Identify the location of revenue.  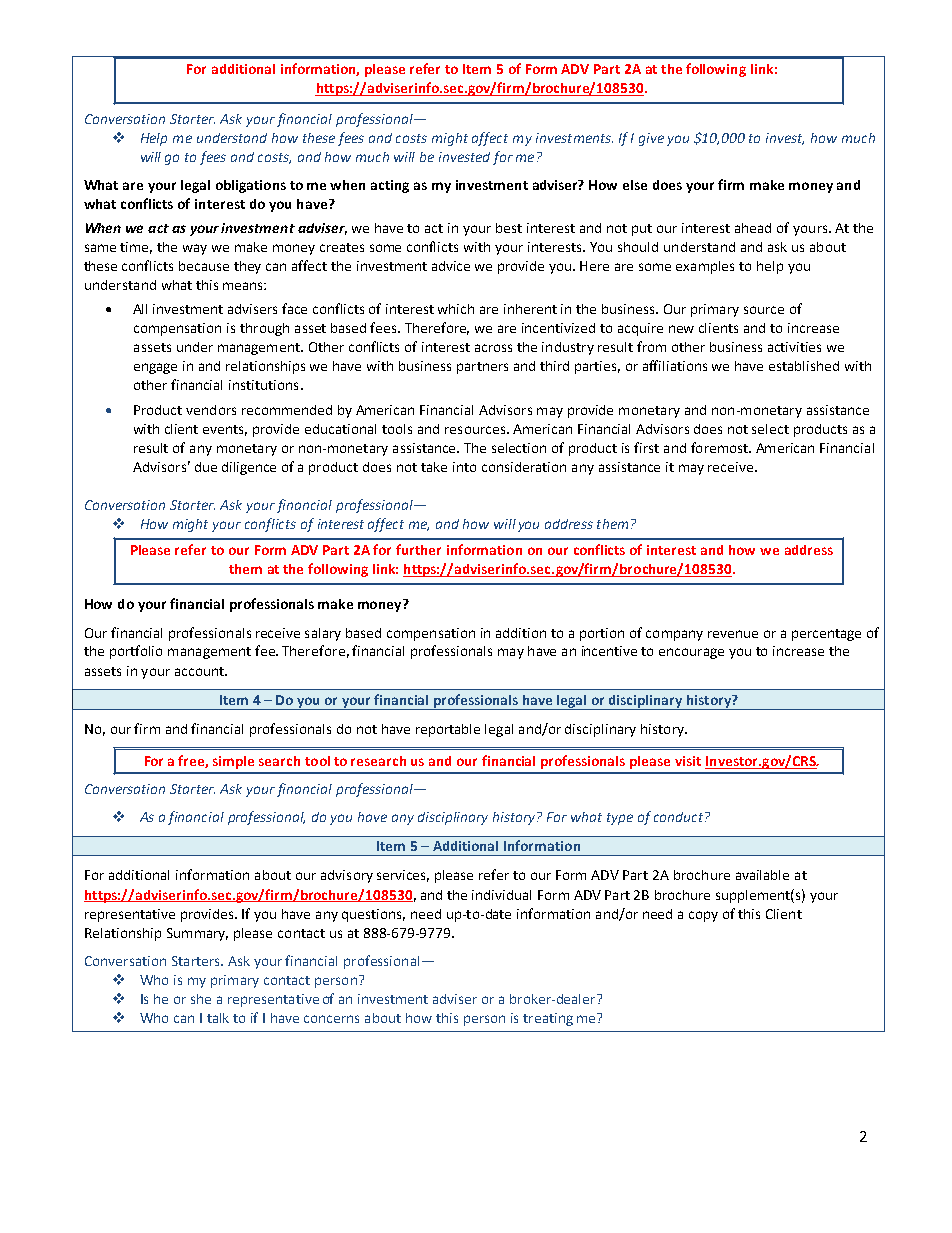
(733, 634).
